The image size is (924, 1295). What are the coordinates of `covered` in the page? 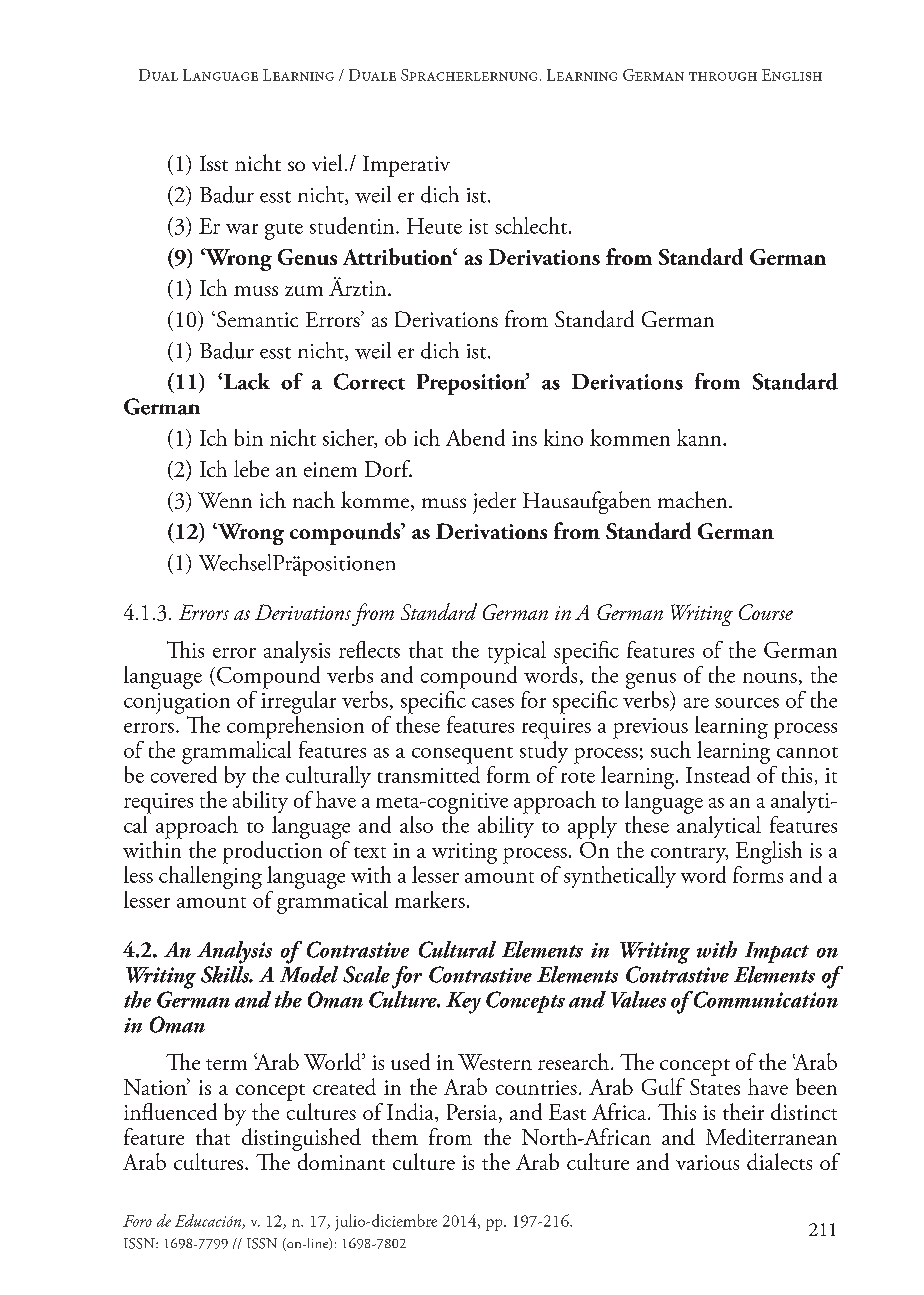 It's located at (184, 773).
